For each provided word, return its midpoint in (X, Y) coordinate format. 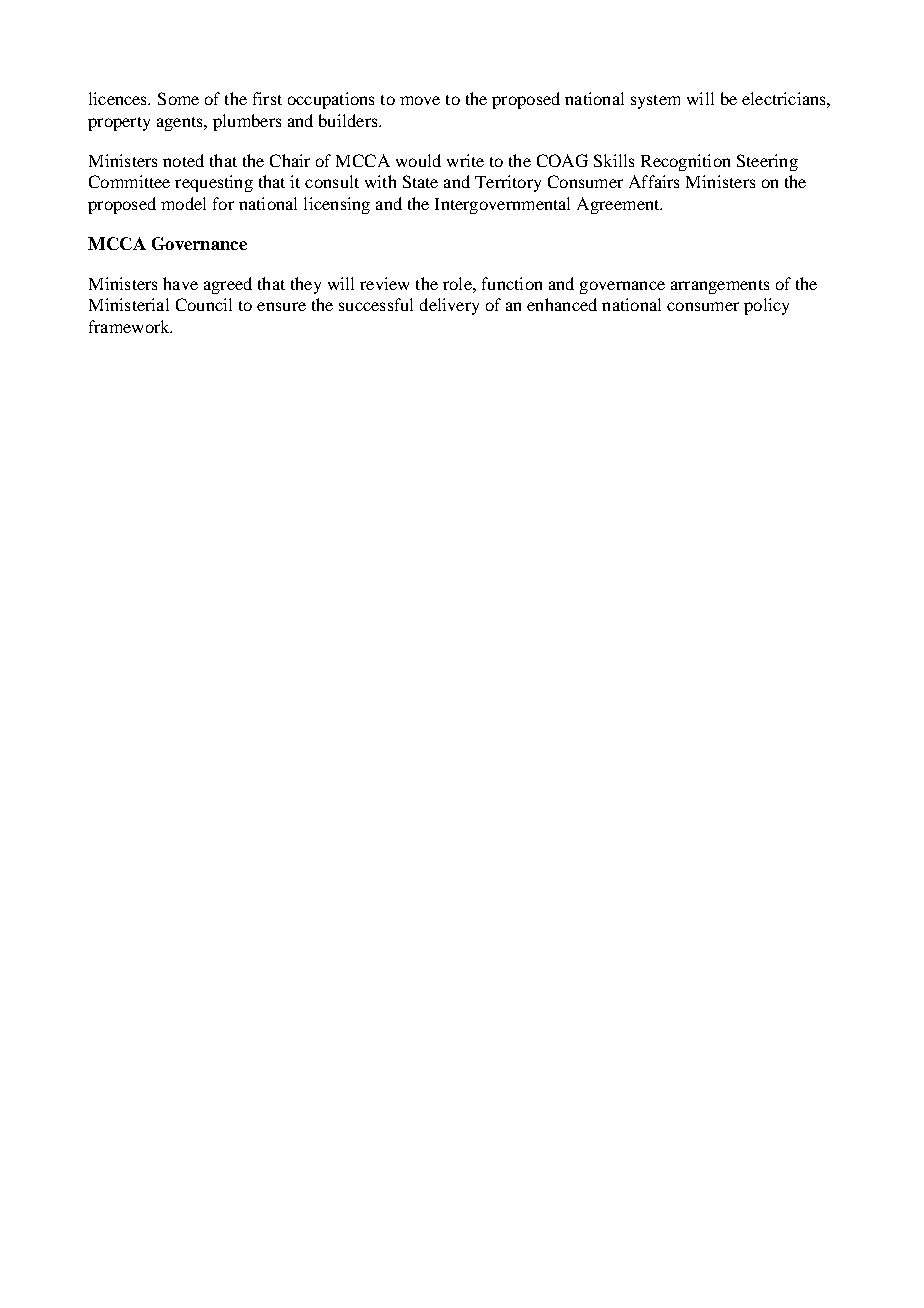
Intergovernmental (502, 205)
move (420, 100)
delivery (449, 306)
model (183, 203)
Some (178, 98)
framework (130, 326)
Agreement (619, 205)
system (655, 102)
